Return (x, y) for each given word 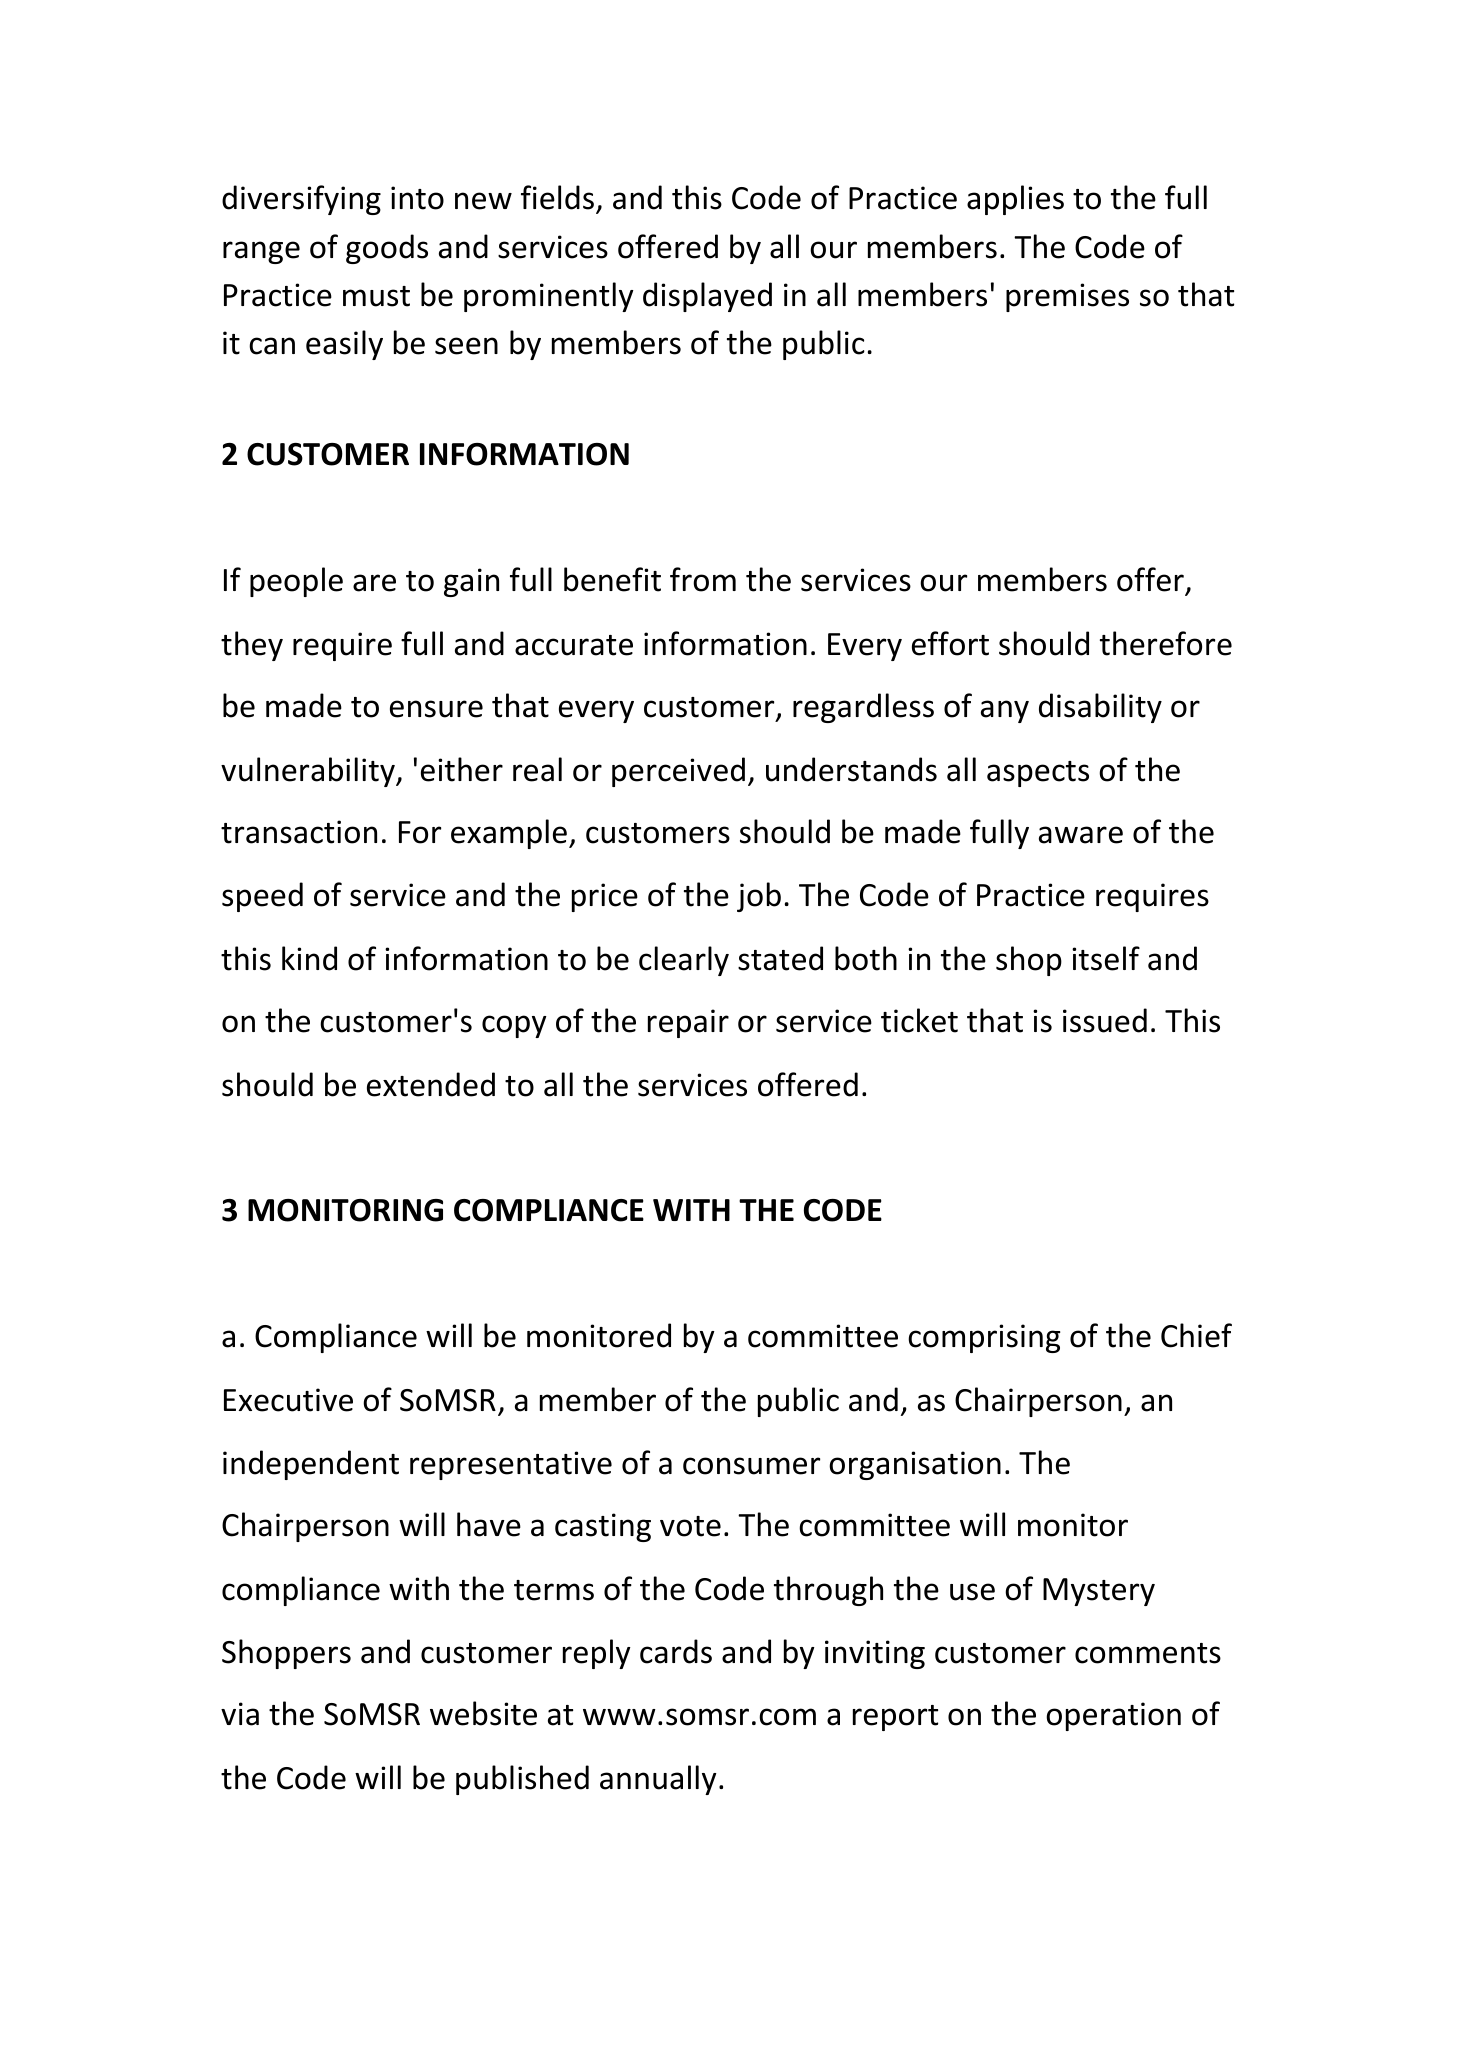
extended (431, 1084)
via (240, 1714)
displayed (707, 297)
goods (387, 249)
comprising (984, 1338)
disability (1100, 708)
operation (1113, 1716)
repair (688, 1023)
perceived (678, 772)
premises (1067, 297)
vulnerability (309, 772)
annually (658, 1780)
